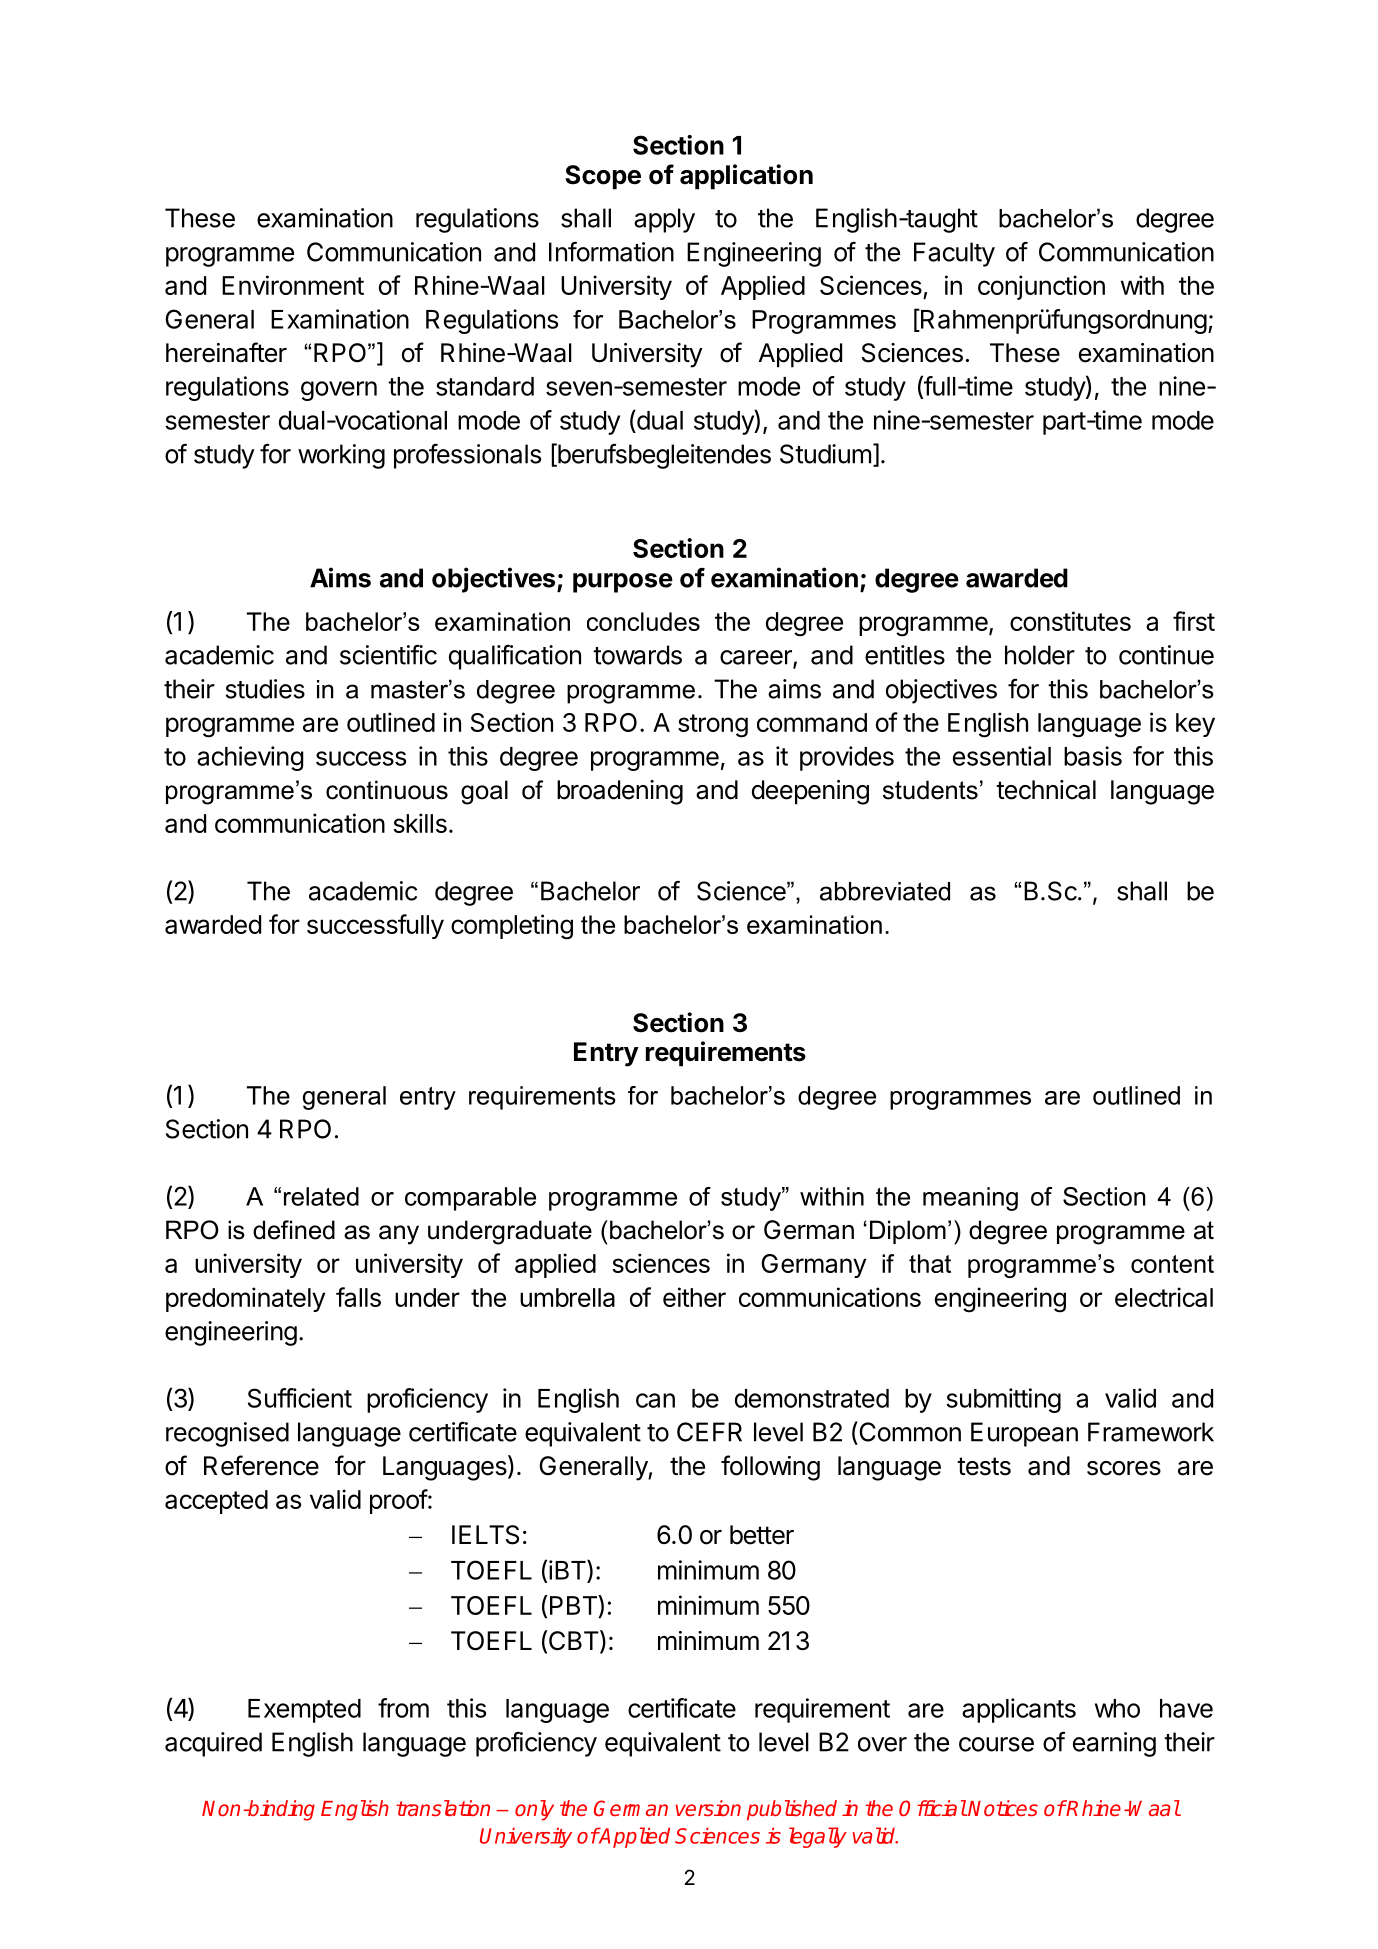 Image resolution: width=1378 pixels, height=1949 pixels. What do you see at coordinates (1041, 287) in the screenshot?
I see `conjunction` at bounding box center [1041, 287].
